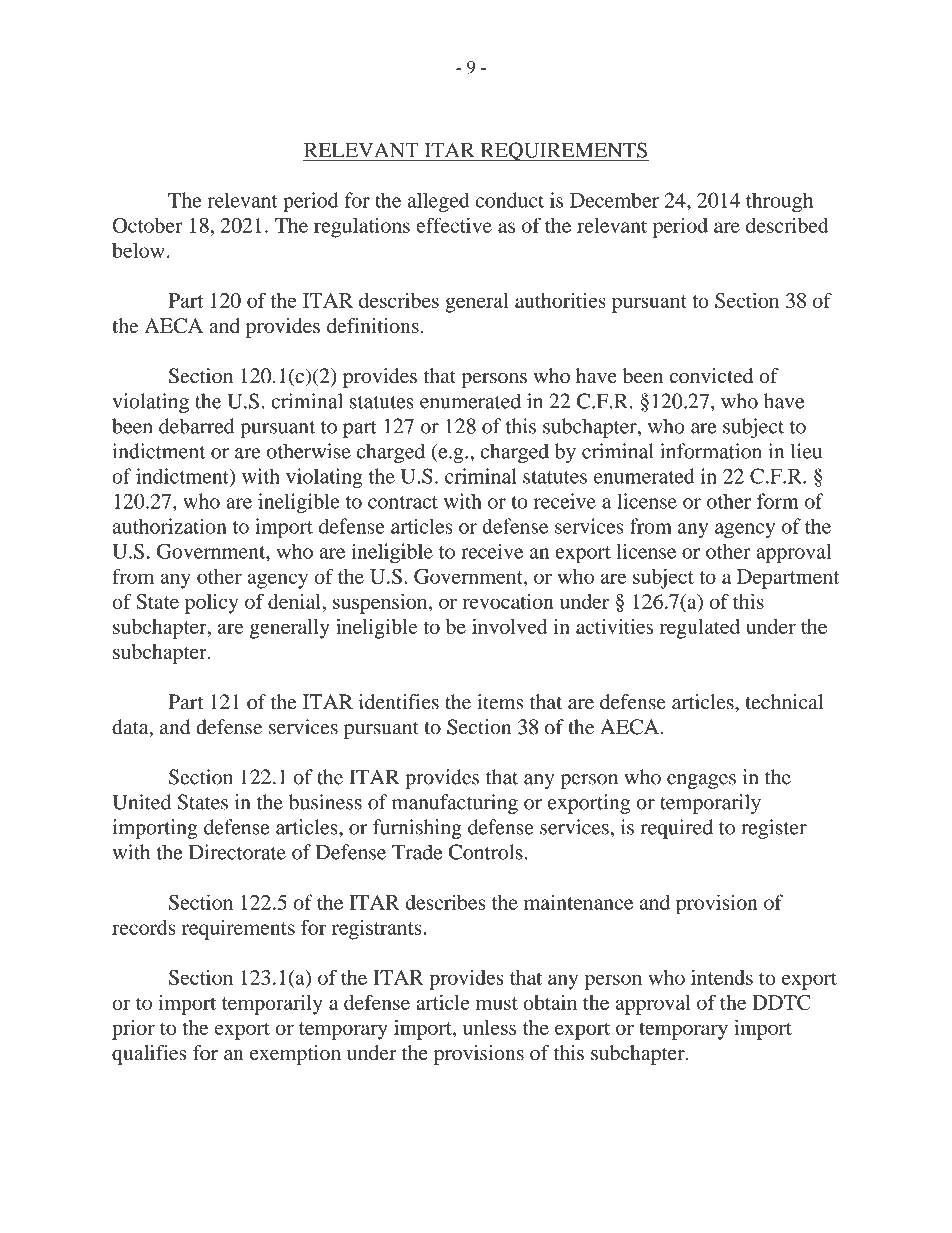 The width and height of the image is (952, 1233). I want to click on regulated, so click(700, 629).
